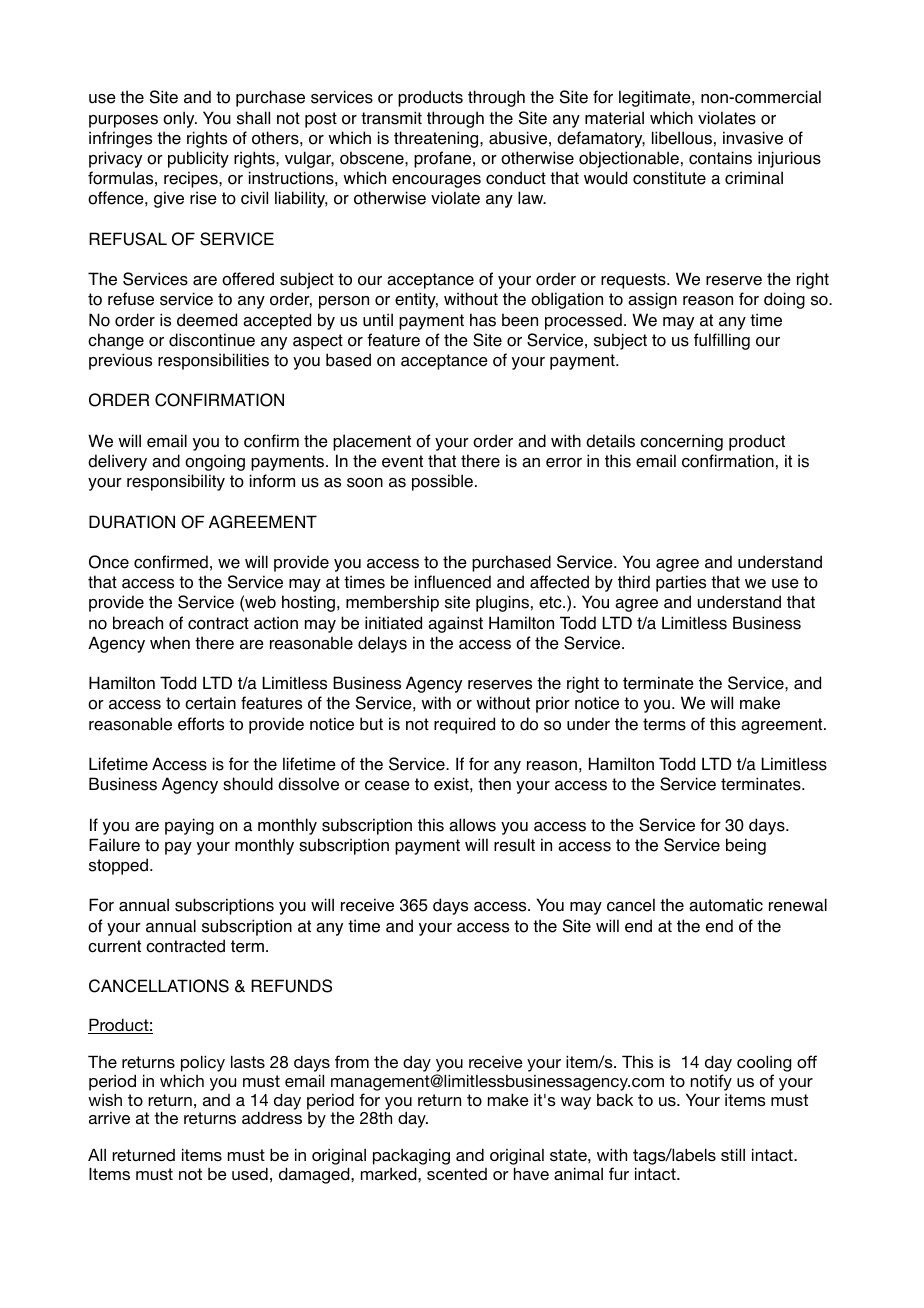 Image resolution: width=924 pixels, height=1308 pixels. What do you see at coordinates (722, 341) in the document?
I see `fulfilling` at bounding box center [722, 341].
